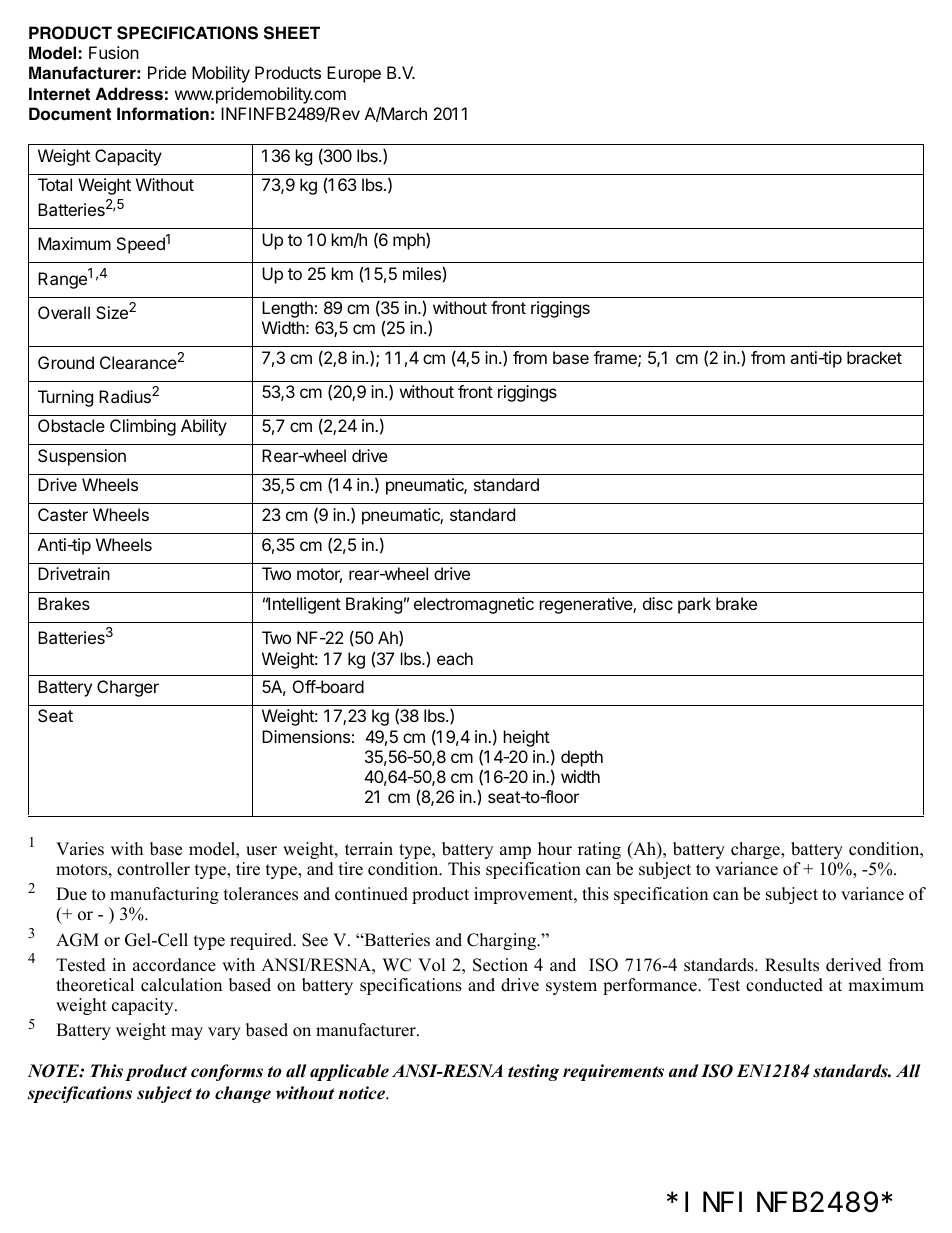 The height and width of the image is (1233, 952). What do you see at coordinates (187, 1033) in the image?
I see `may` at bounding box center [187, 1033].
